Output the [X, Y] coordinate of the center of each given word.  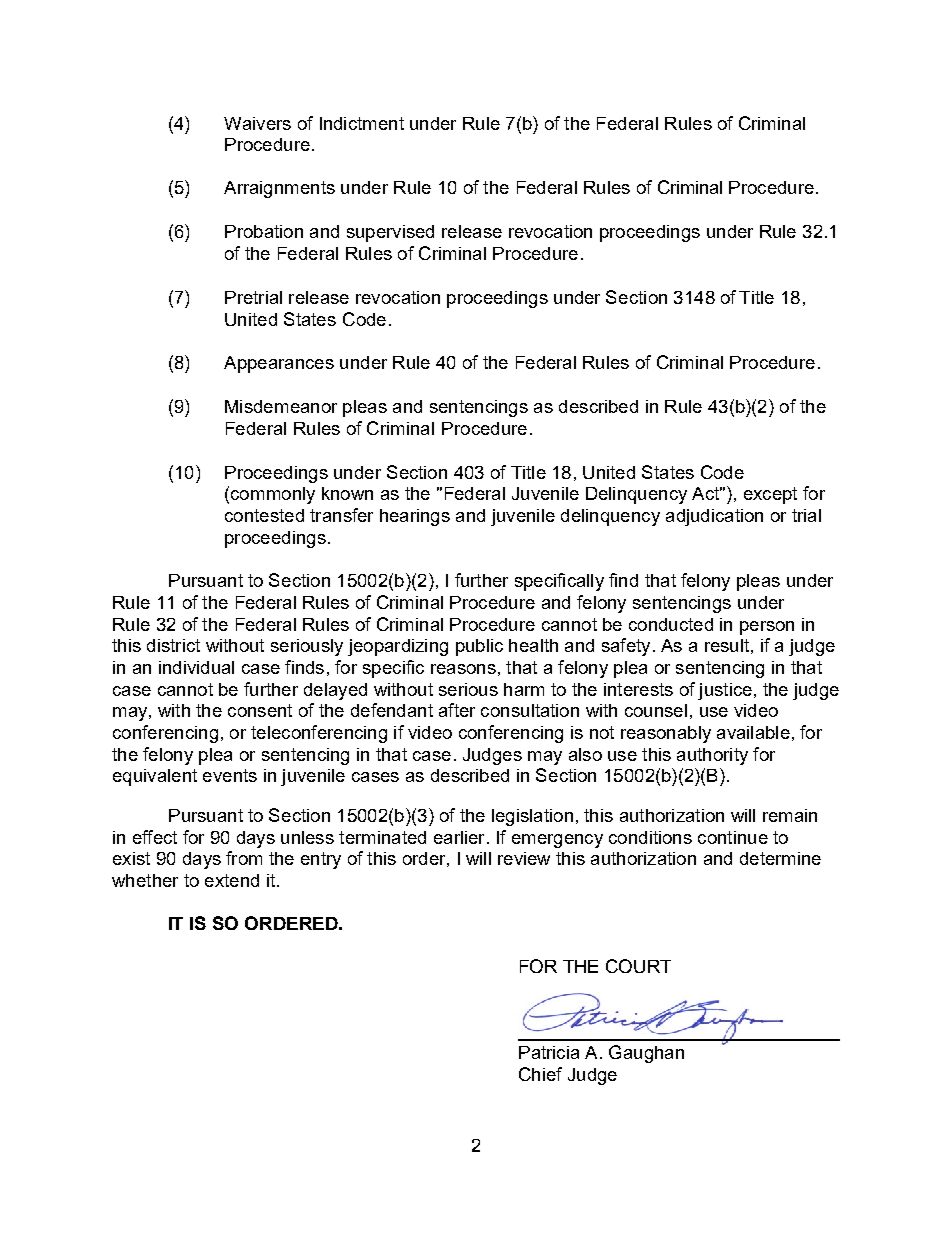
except [770, 495]
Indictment [362, 123]
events [230, 775]
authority [712, 756]
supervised [390, 233]
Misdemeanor [281, 406]
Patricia [549, 1052]
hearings [415, 517]
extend [232, 880]
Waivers [257, 123]
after [457, 710]
